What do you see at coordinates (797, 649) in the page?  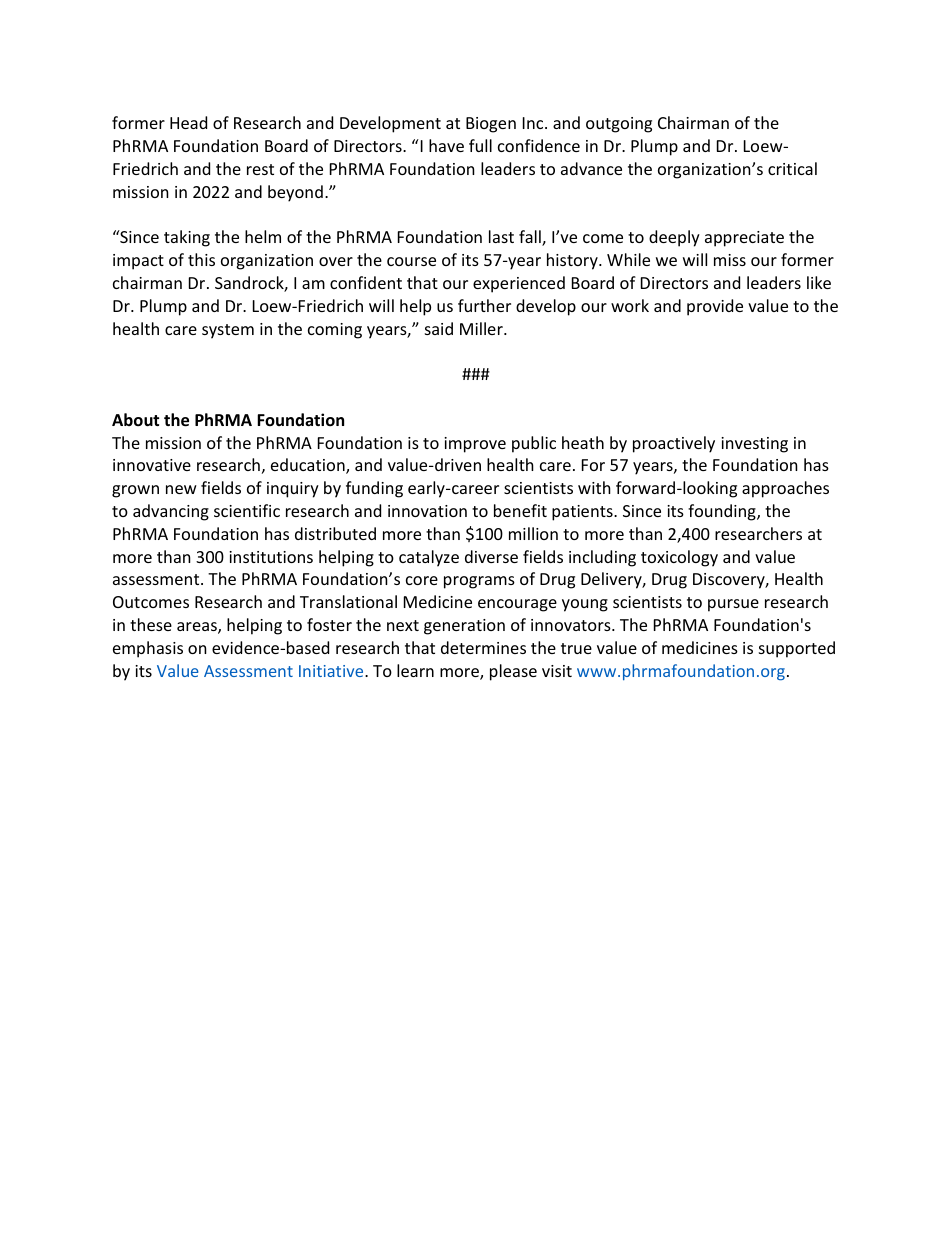 I see `supported` at bounding box center [797, 649].
